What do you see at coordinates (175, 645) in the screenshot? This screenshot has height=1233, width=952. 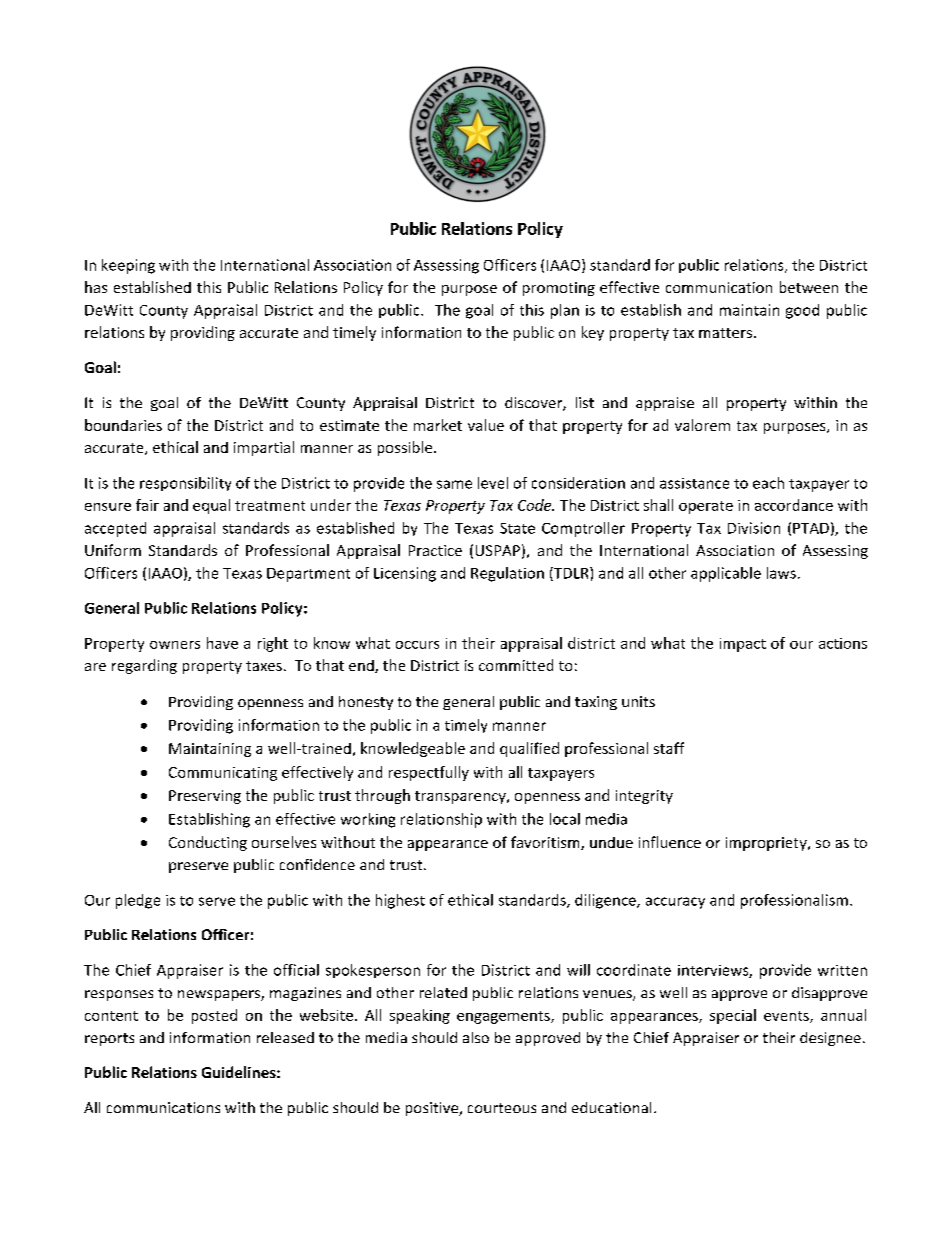 I see `owners` at bounding box center [175, 645].
